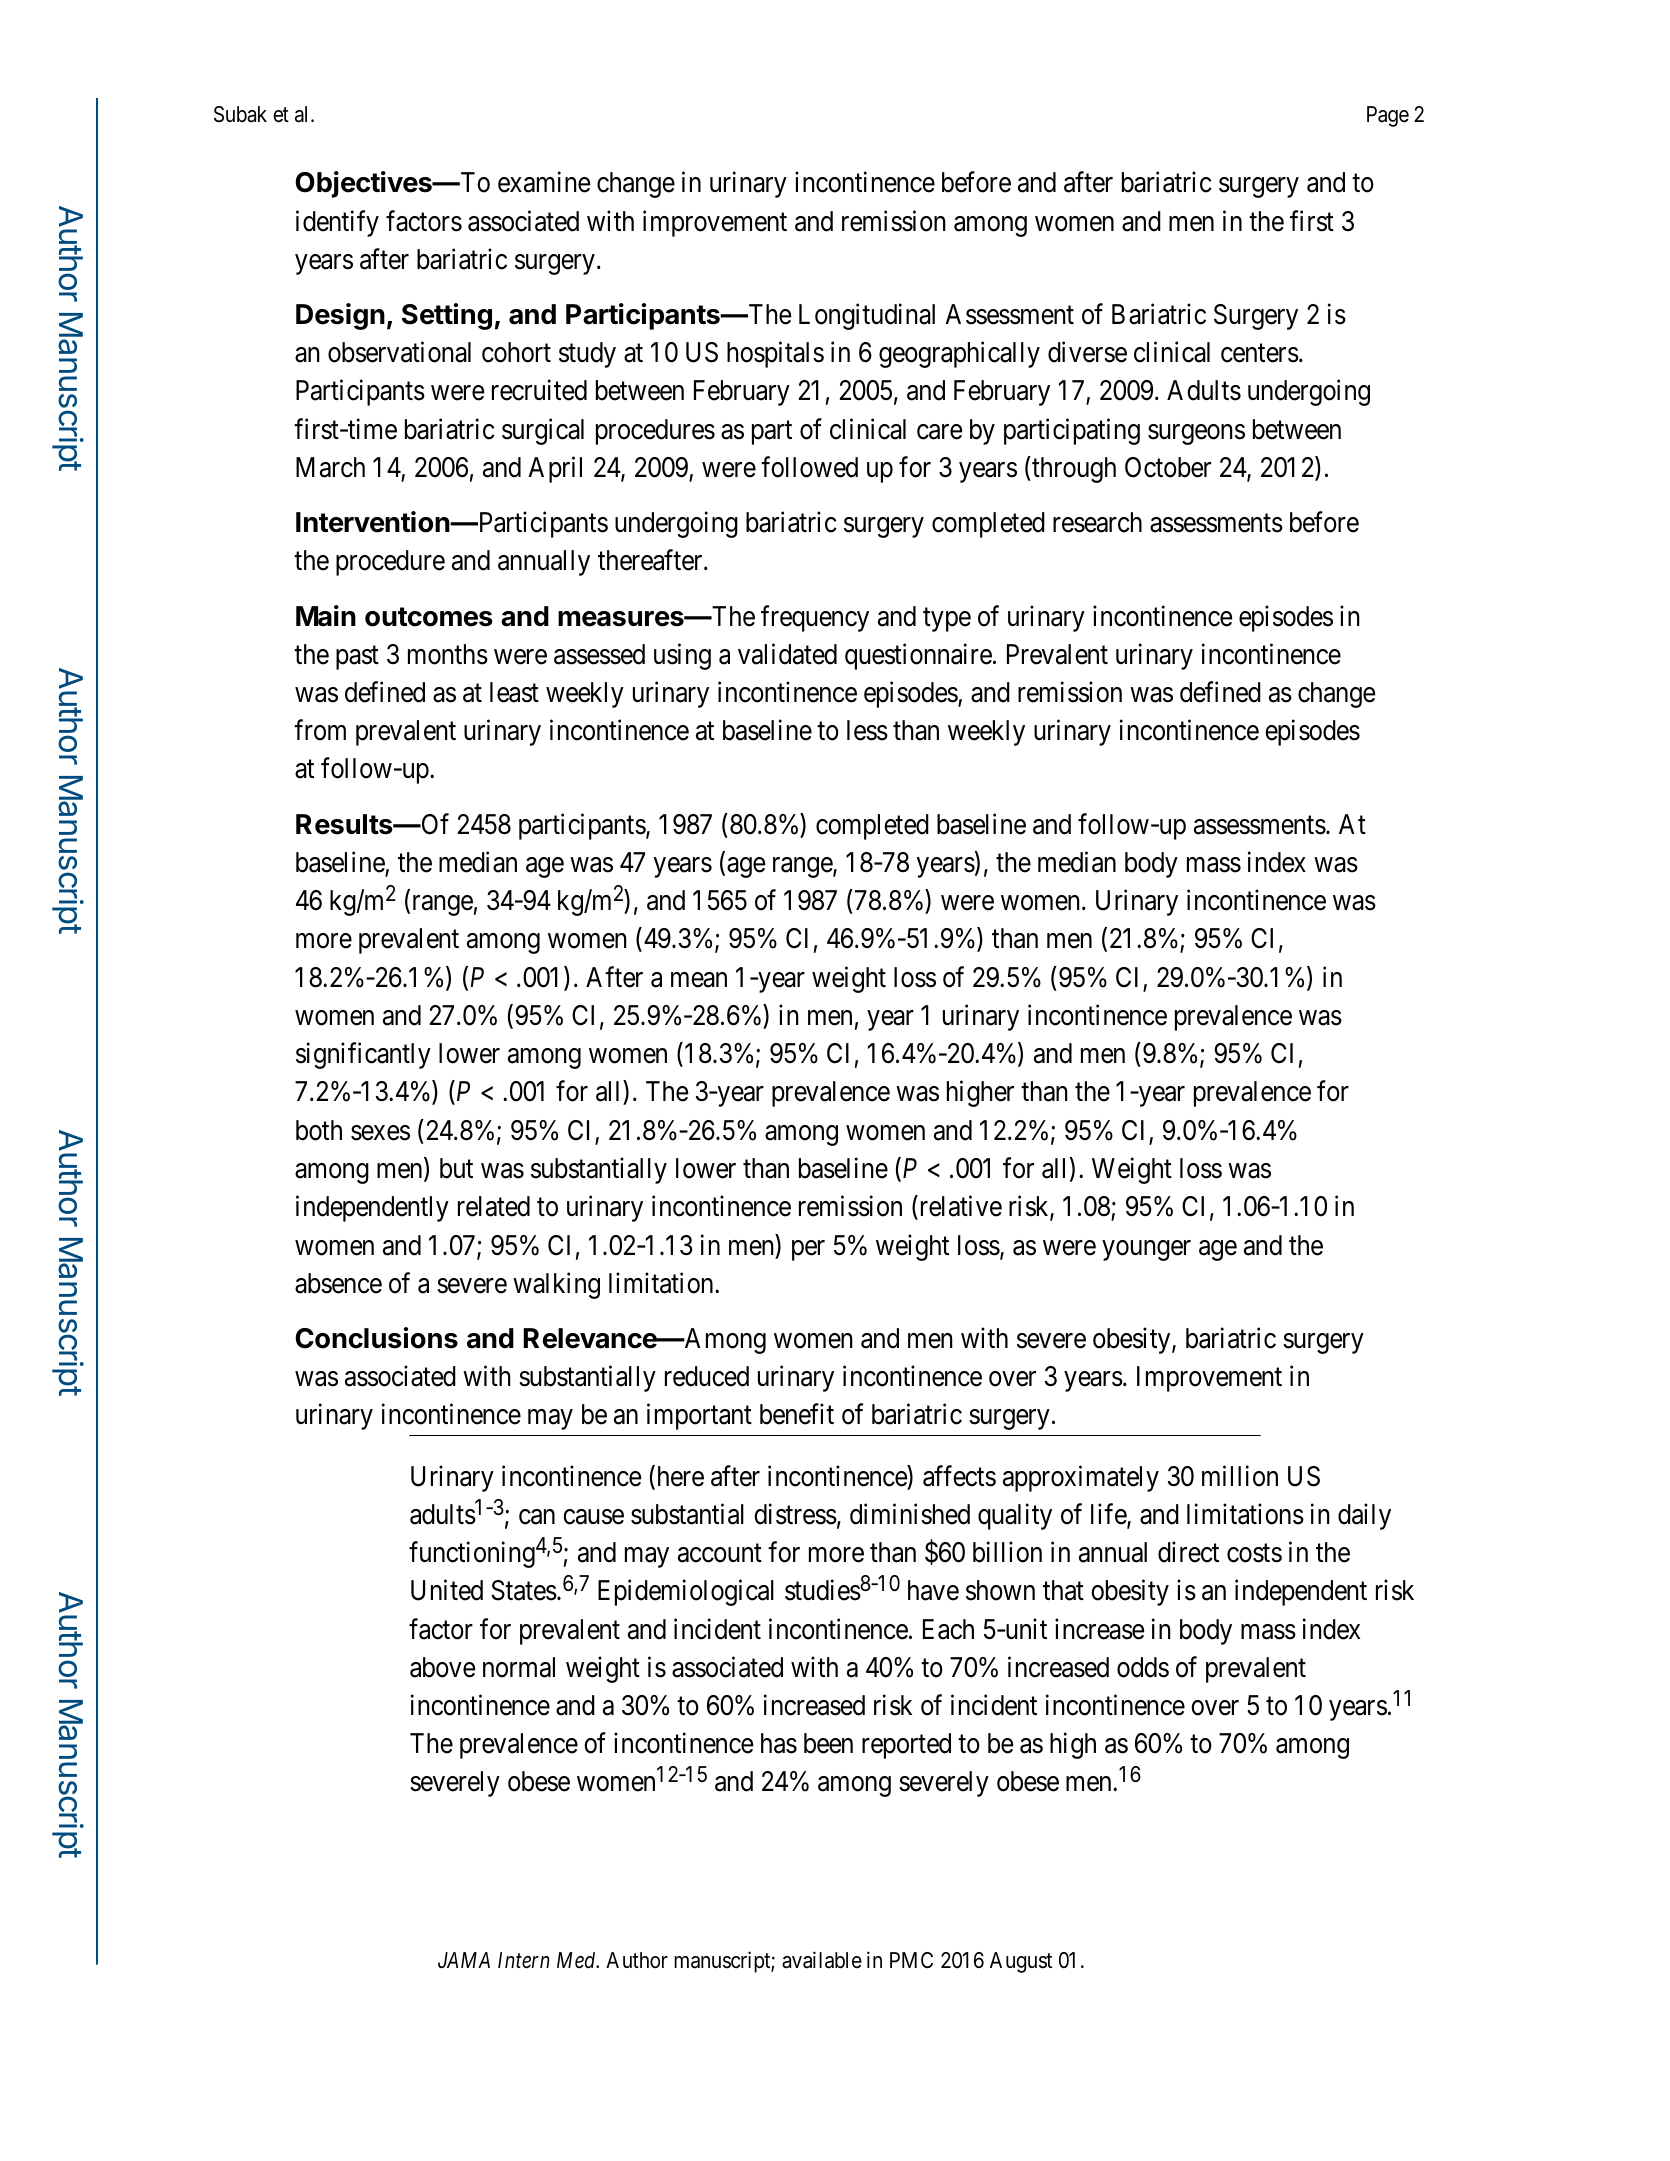 This image has width=1670, height=2161. I want to click on available, so click(822, 1960).
